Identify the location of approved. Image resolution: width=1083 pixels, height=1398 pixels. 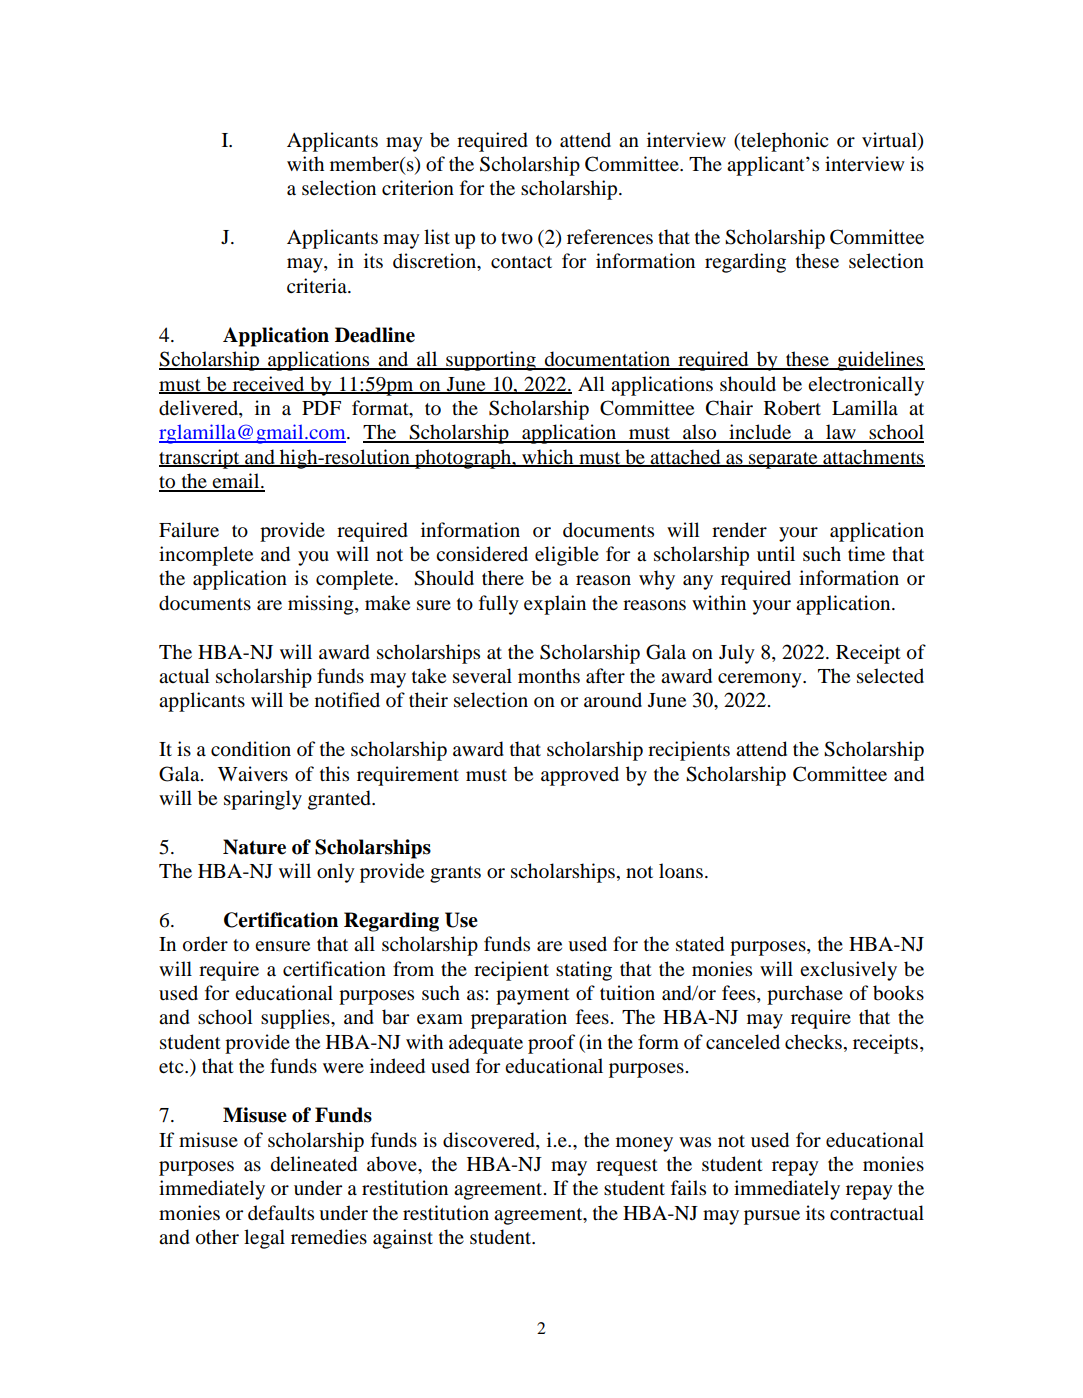
(580, 776).
